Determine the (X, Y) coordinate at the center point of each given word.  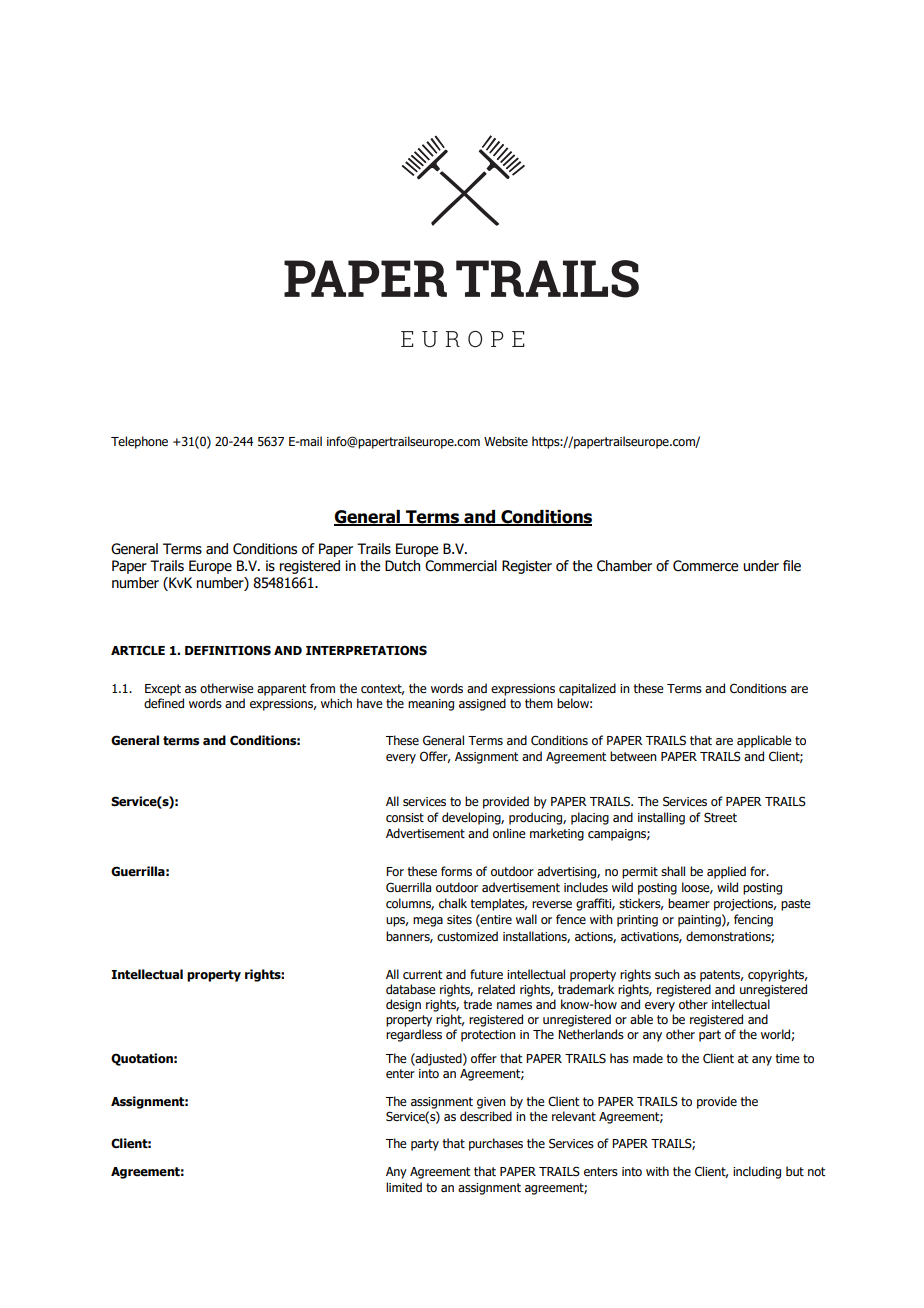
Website (506, 441)
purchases (496, 1144)
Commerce (705, 566)
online (509, 833)
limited (404, 1187)
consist (405, 818)
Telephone (139, 442)
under (761, 566)
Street (720, 817)
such (667, 974)
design (403, 1005)
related (496, 989)
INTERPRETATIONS (366, 650)
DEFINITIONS (228, 650)
